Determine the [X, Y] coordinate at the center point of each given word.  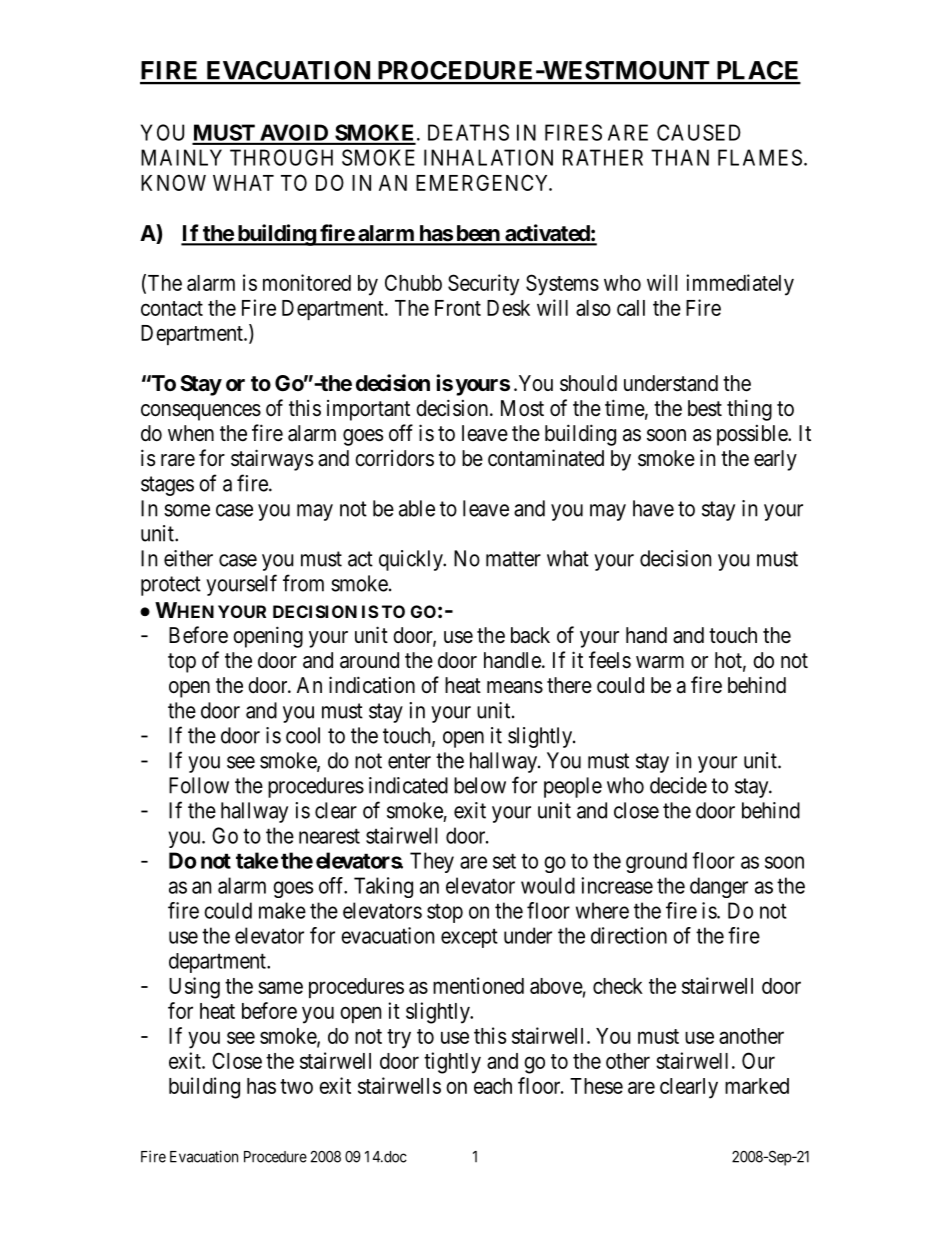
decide [678, 785]
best [705, 408]
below [480, 785]
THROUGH [281, 157]
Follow [199, 785]
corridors [394, 458]
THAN [680, 157]
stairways [272, 460]
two [296, 1086]
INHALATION [488, 157]
